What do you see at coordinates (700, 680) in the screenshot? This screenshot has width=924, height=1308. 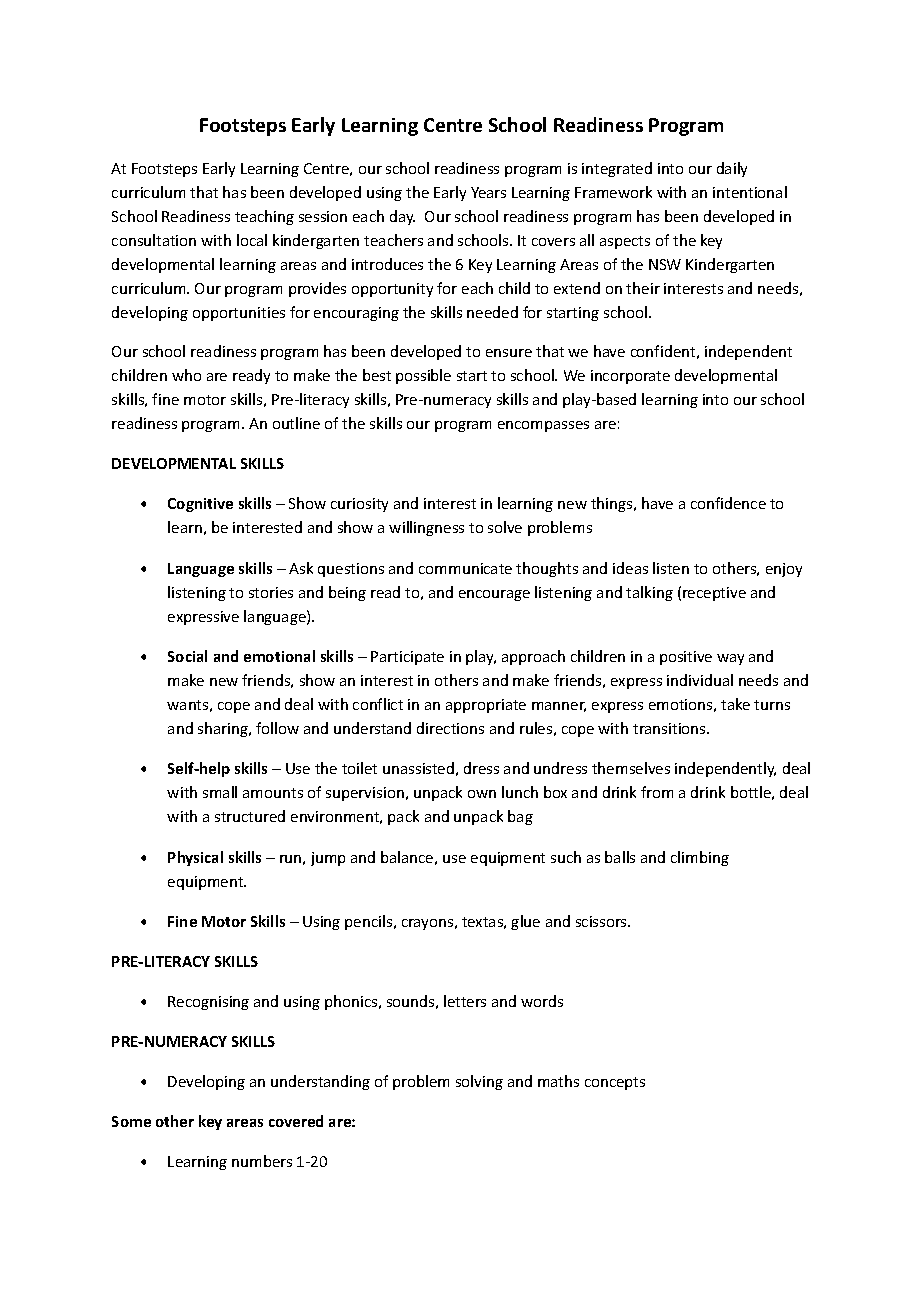 I see `individual` at bounding box center [700, 680].
